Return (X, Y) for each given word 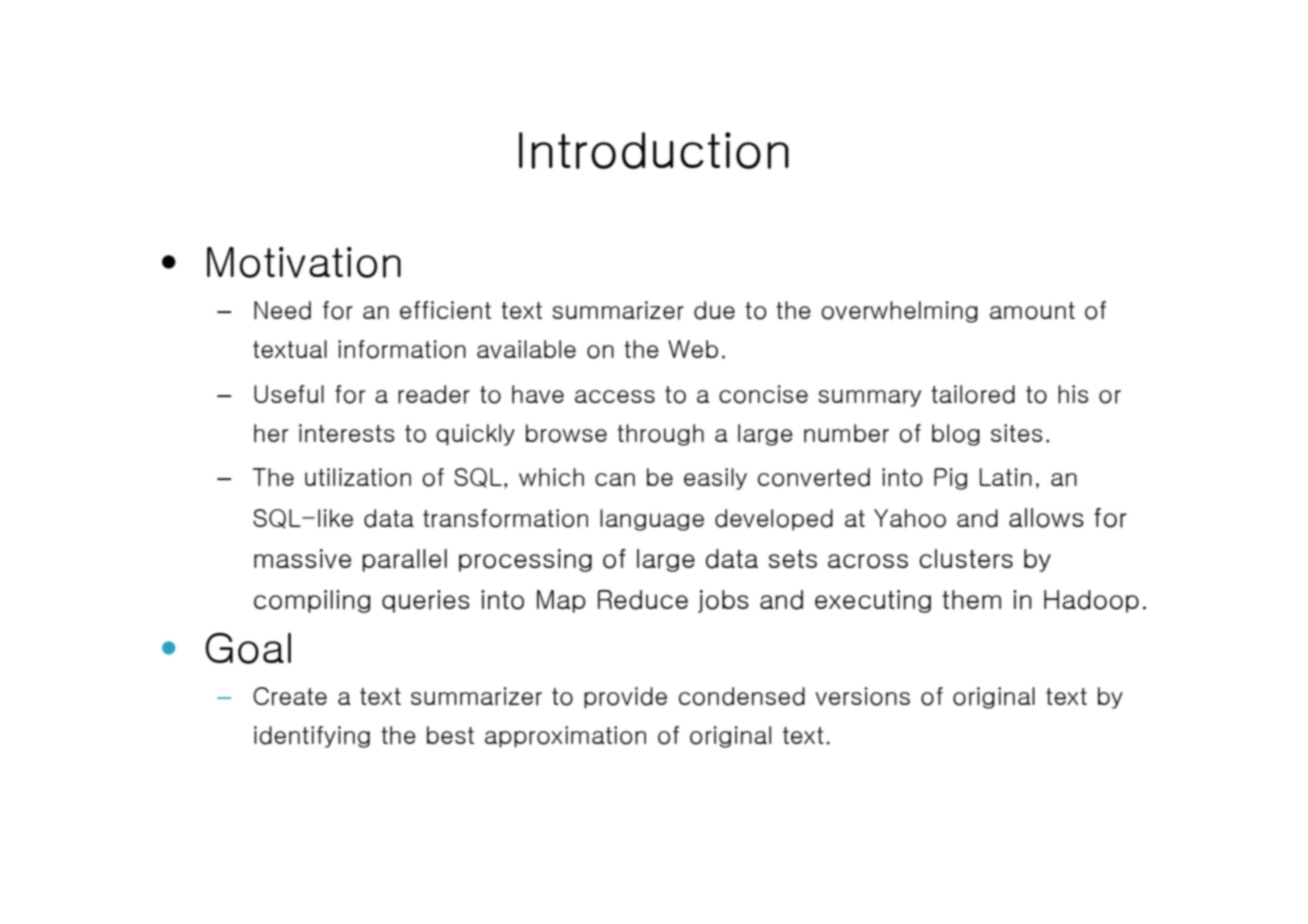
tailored (973, 394)
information (402, 349)
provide (625, 698)
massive (302, 559)
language (652, 520)
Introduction (654, 150)
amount (1032, 311)
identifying (312, 737)
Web (693, 349)
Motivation (304, 262)
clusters (966, 559)
